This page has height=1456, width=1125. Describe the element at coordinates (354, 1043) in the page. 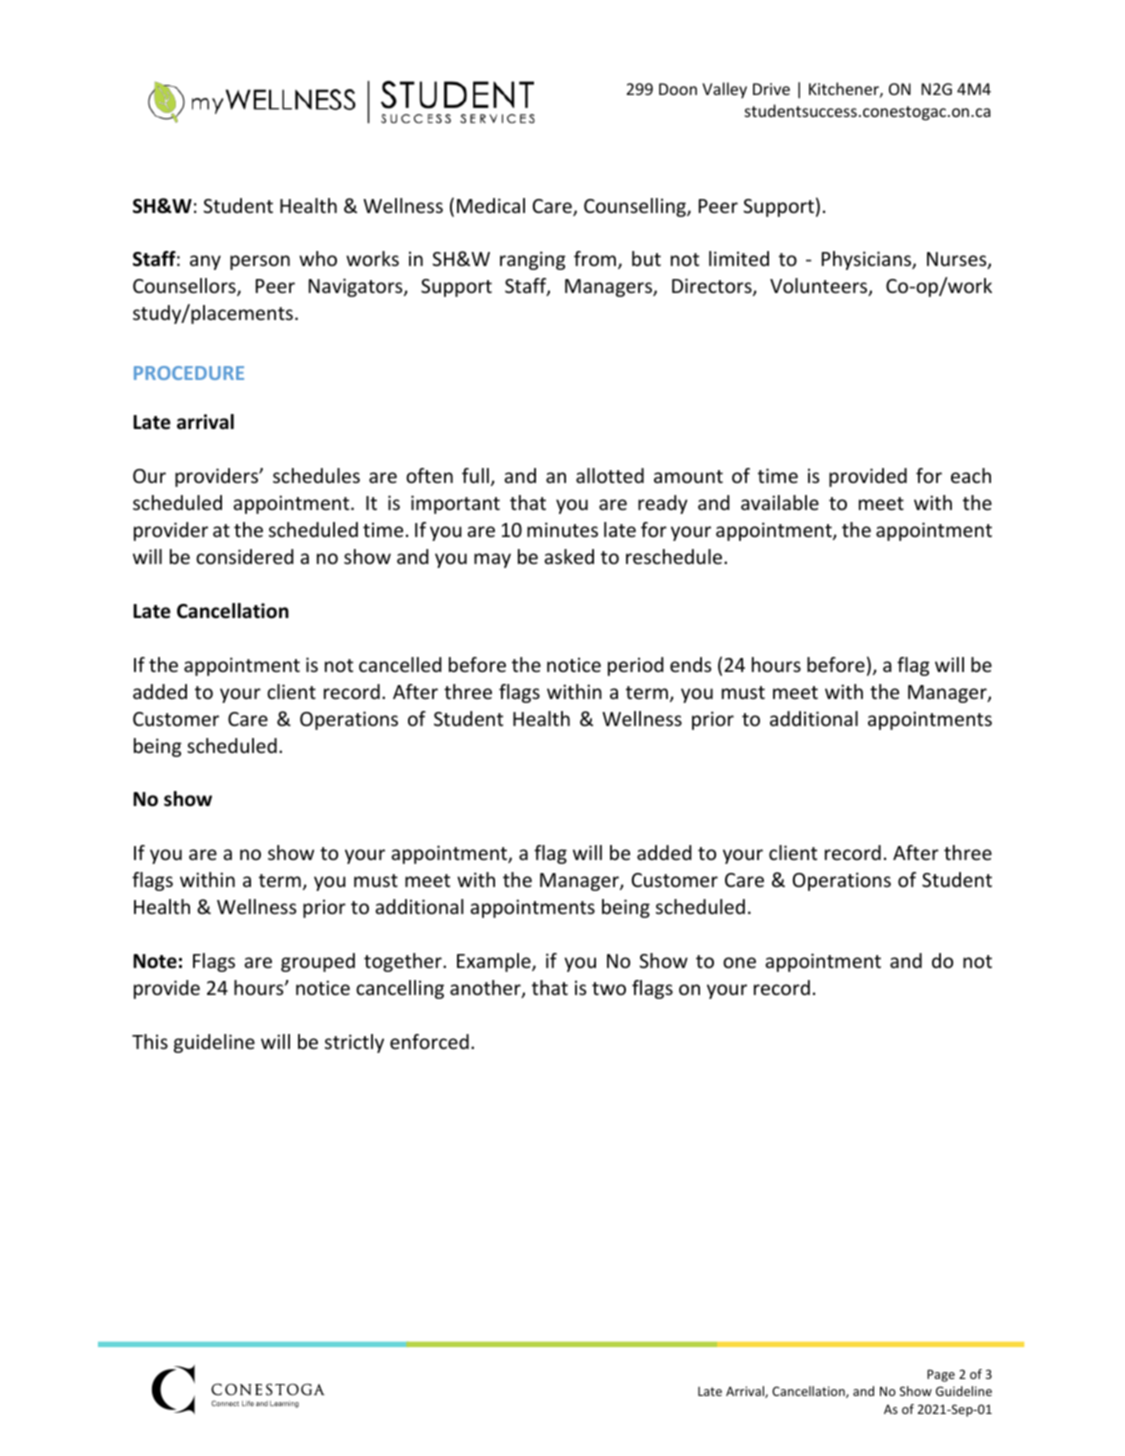

I see `strictly` at that location.
